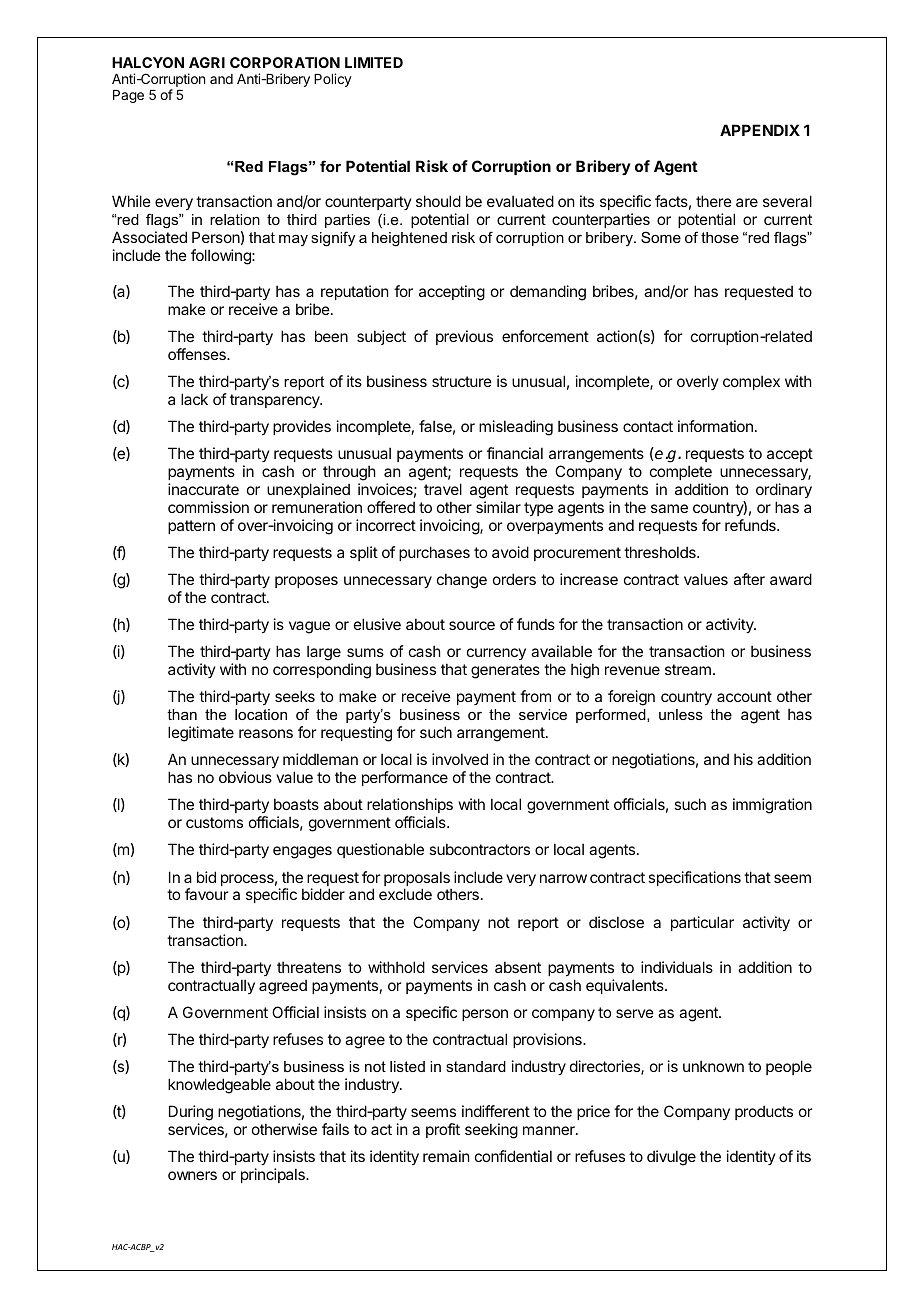 The image size is (924, 1308). What do you see at coordinates (760, 130) in the image?
I see `APPENDIX` at bounding box center [760, 130].
